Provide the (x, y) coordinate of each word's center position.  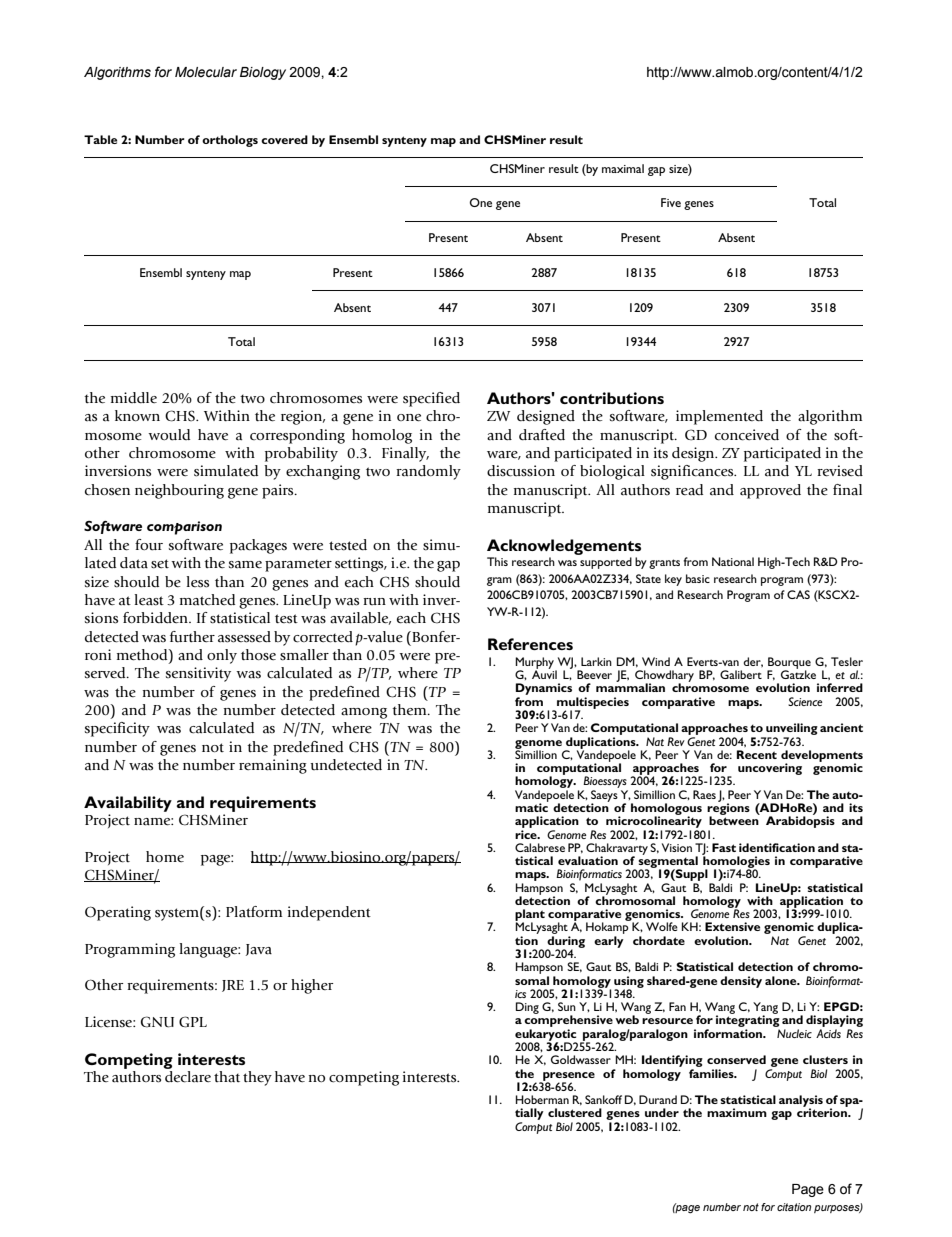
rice (527, 833)
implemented (719, 417)
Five (671, 202)
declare (188, 1077)
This (497, 561)
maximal (623, 168)
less (197, 582)
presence (568, 1077)
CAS (798, 594)
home (165, 856)
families (712, 1072)
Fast (724, 847)
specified (431, 399)
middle (134, 397)
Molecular (206, 72)
